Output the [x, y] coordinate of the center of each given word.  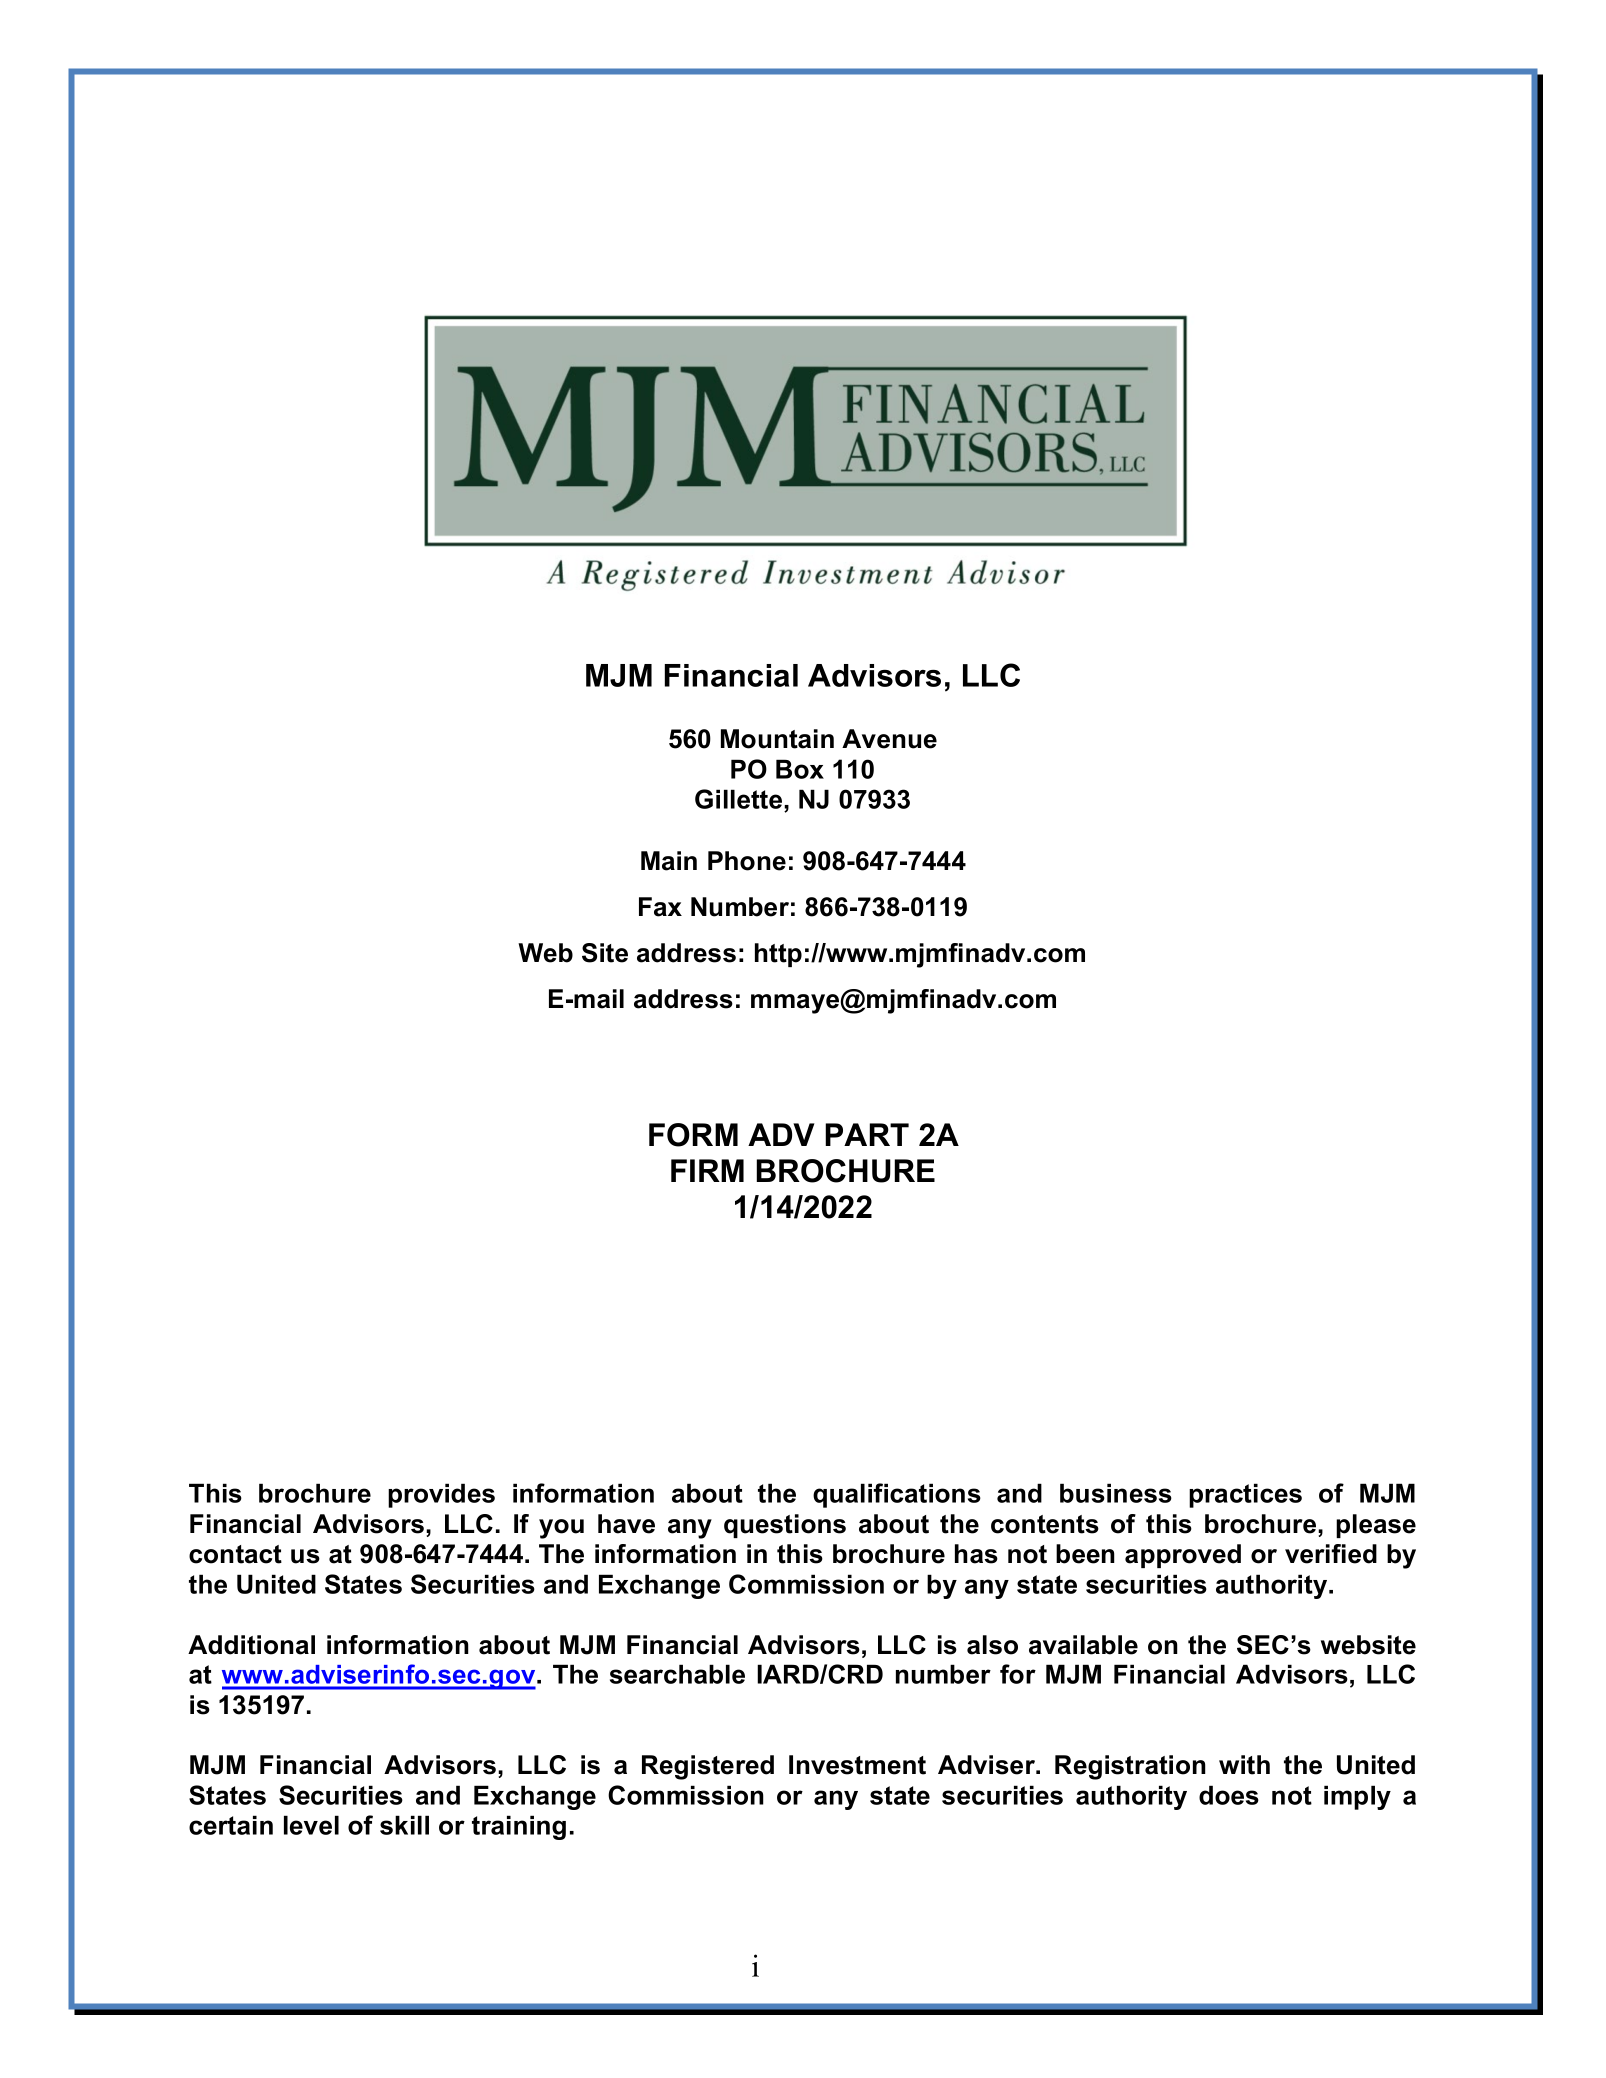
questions [785, 1526]
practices [1245, 1495]
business [1116, 1493]
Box [800, 769]
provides [441, 1495]
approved [1183, 1556]
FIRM [707, 1170]
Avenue [889, 739]
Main [669, 861]
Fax [660, 907]
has [976, 1554]
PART [867, 1134]
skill [404, 1825]
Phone [747, 861]
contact [235, 1554]
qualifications [897, 1495]
